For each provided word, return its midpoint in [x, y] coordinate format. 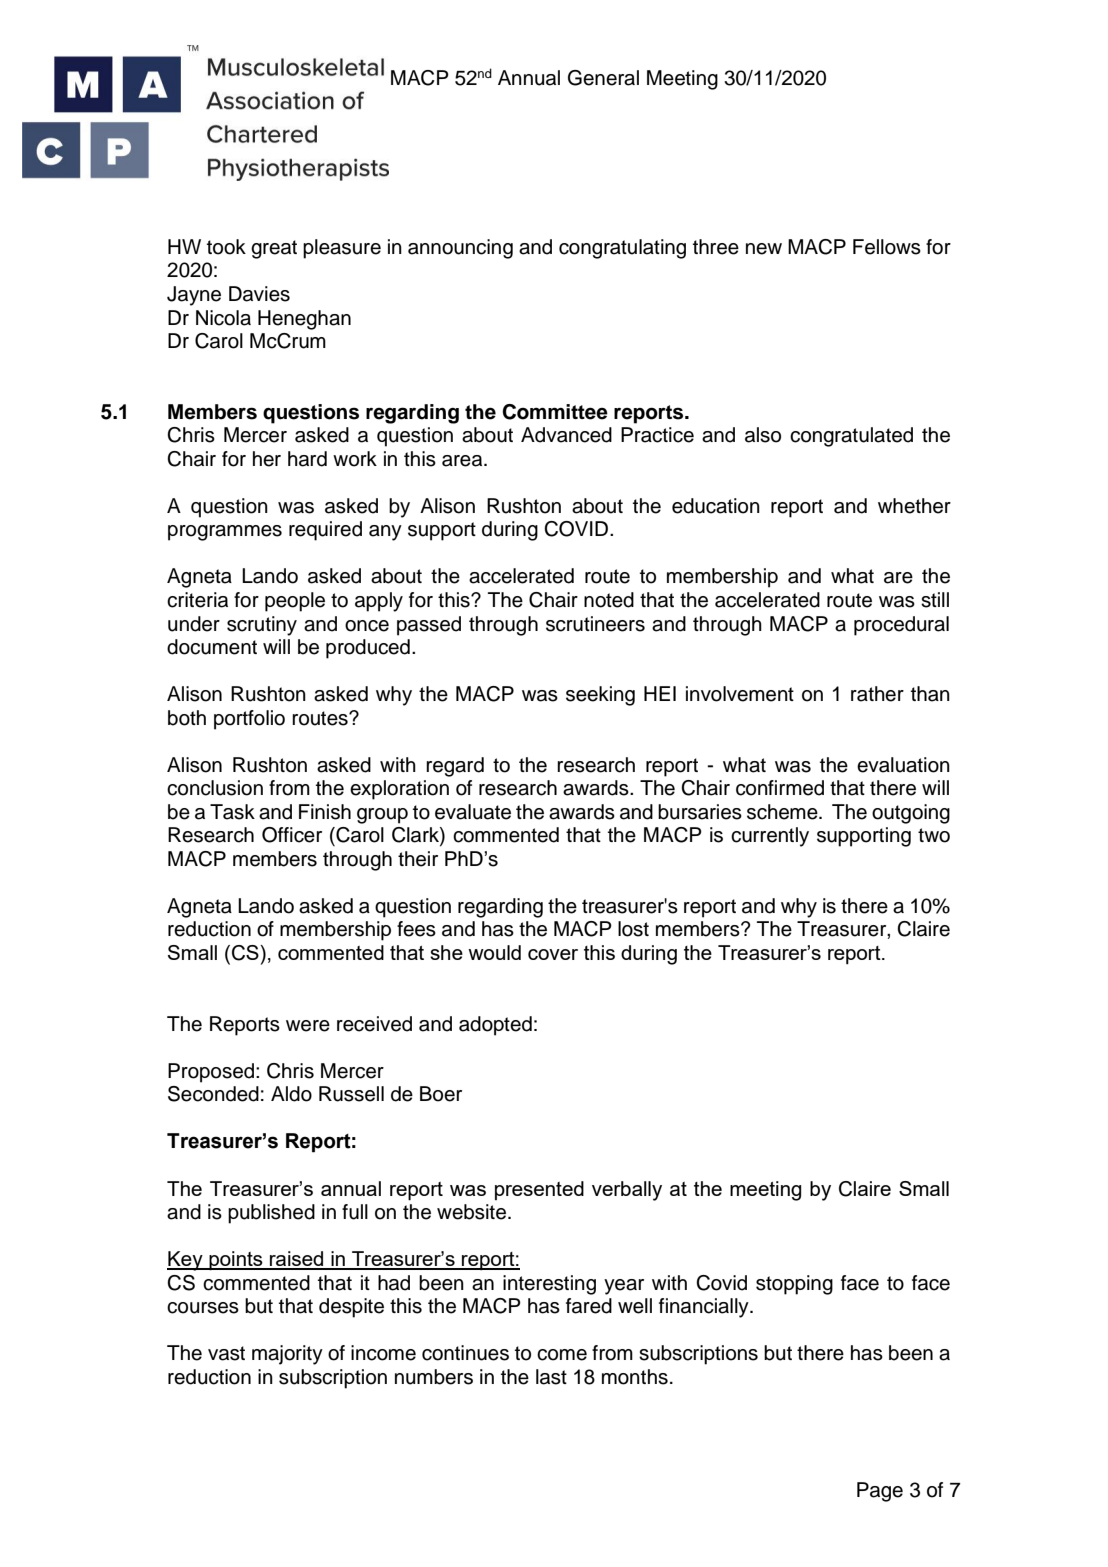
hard [307, 459]
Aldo [291, 1094]
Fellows [887, 247]
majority [287, 1355]
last [551, 1377]
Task [232, 812]
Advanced [566, 435]
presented [539, 1190]
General [603, 78]
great [274, 249]
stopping [794, 1285]
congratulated [851, 437]
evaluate [473, 812]
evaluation [903, 765]
